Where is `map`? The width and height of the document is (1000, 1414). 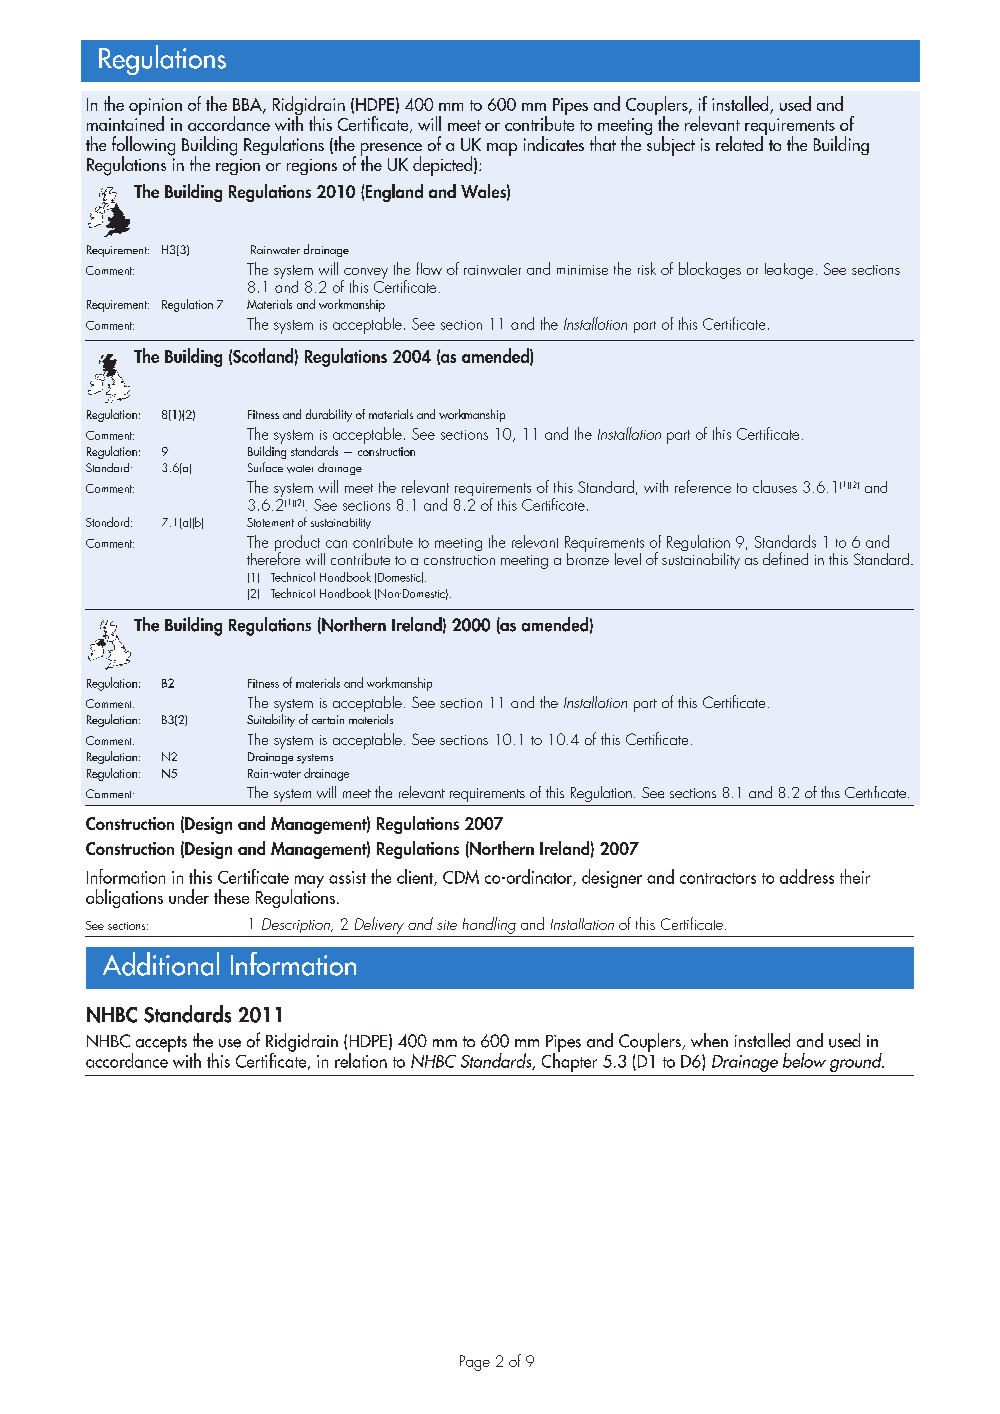 map is located at coordinates (502, 149).
